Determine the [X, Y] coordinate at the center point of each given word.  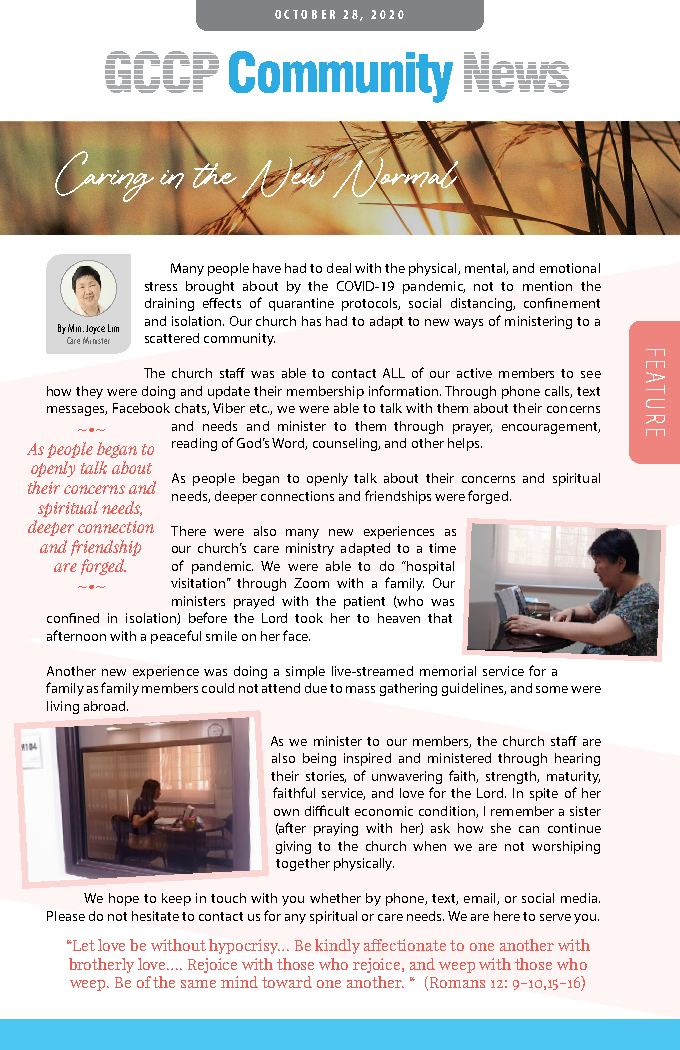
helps [465, 444]
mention [547, 286]
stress [161, 286]
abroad [106, 706]
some [552, 689]
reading [194, 444]
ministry [310, 549]
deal [339, 268]
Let [83, 945]
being [319, 759]
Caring [104, 175]
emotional [570, 268]
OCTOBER [305, 14]
